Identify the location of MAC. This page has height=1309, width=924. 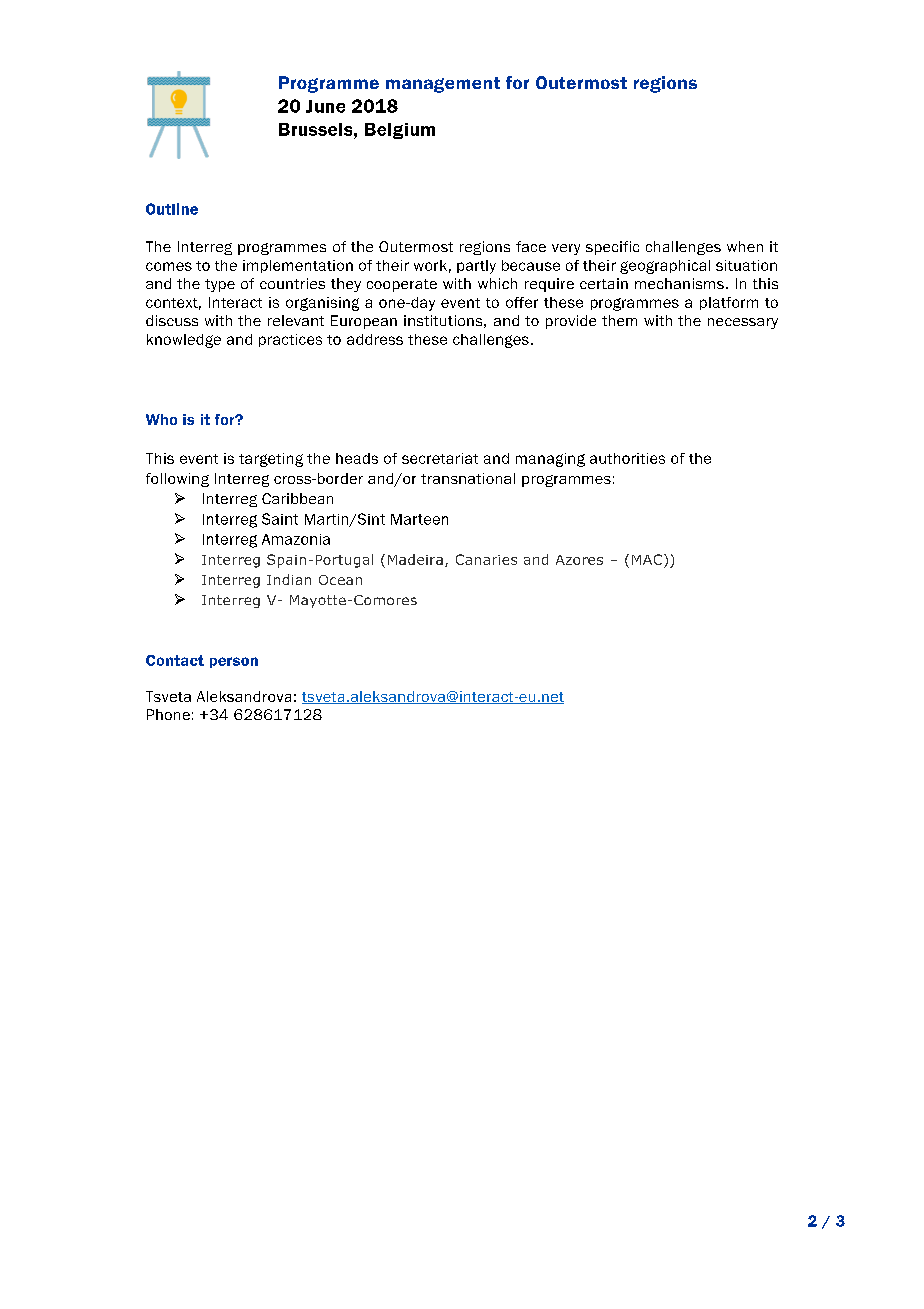
(647, 559).
